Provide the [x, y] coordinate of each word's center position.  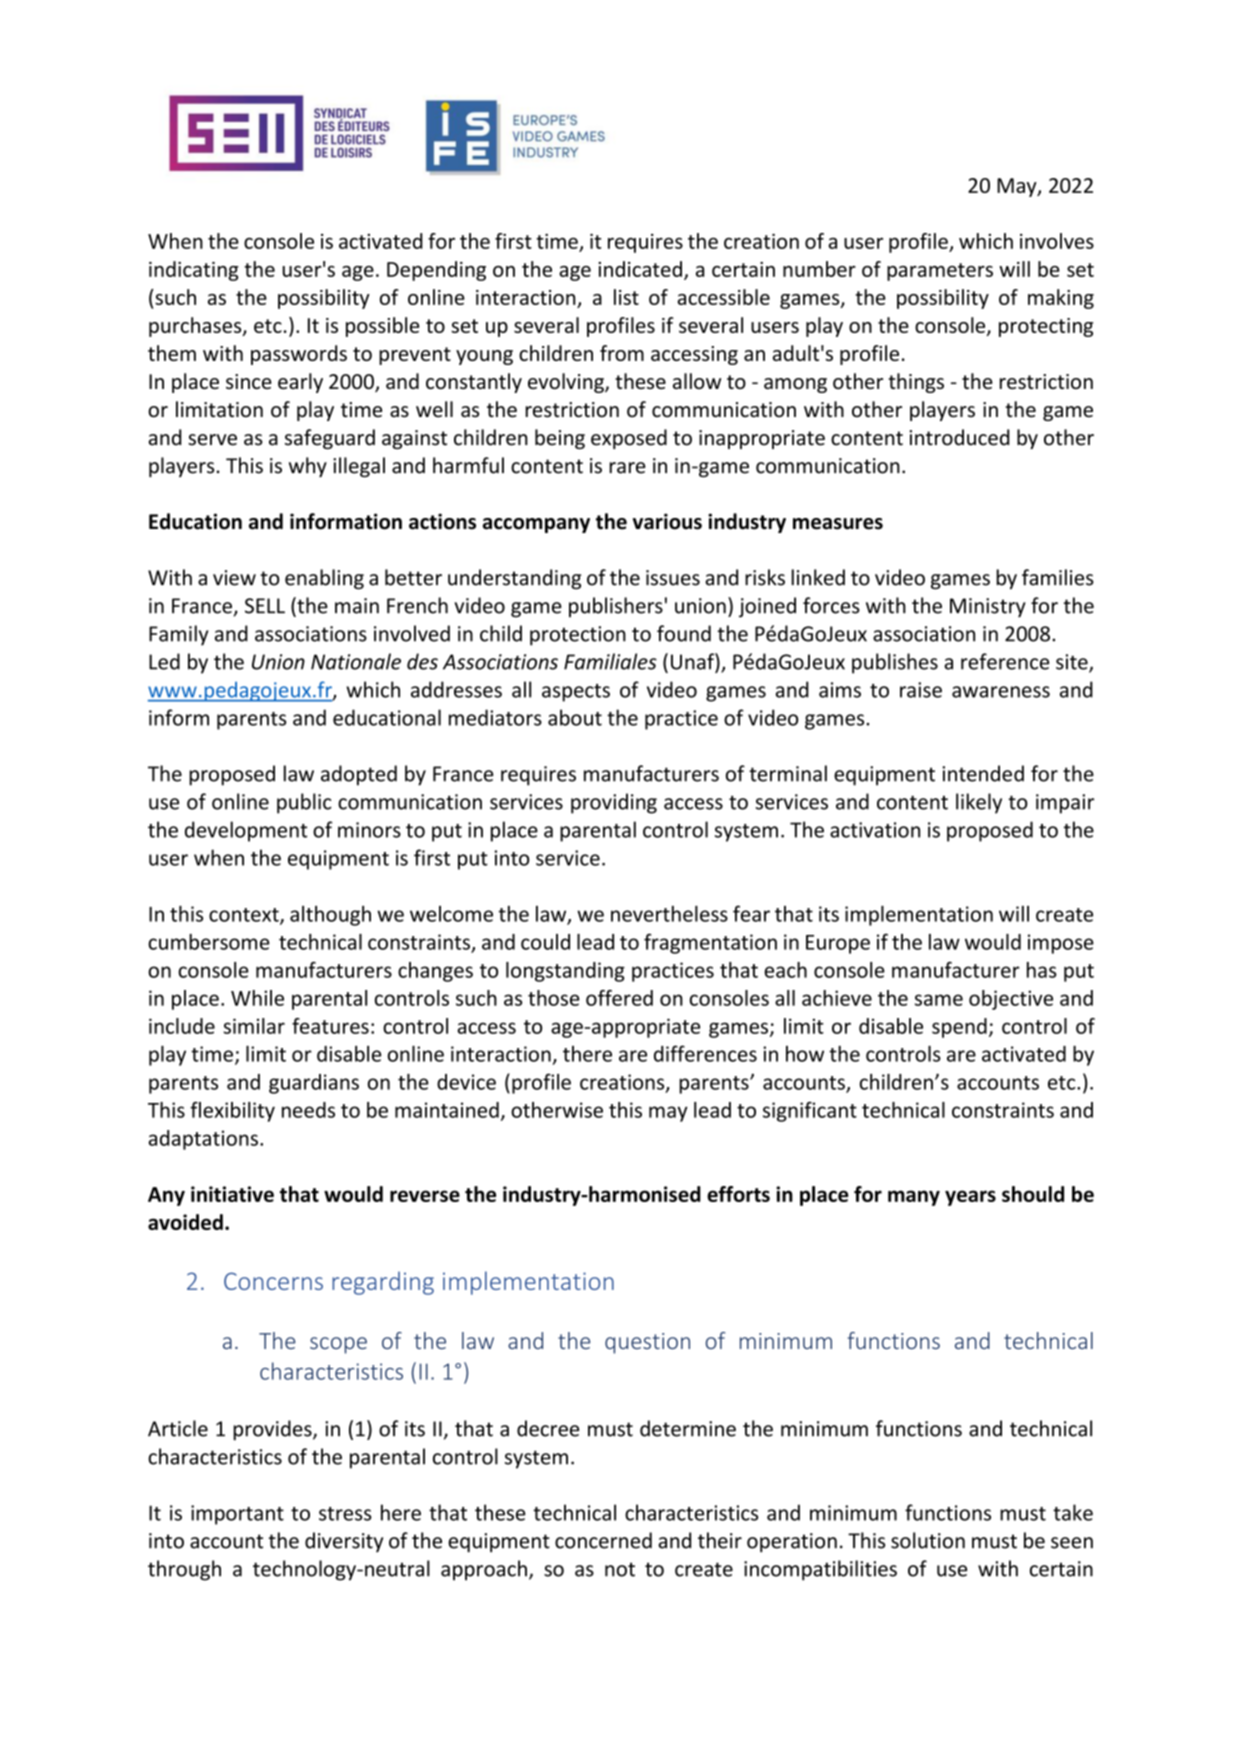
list [626, 297]
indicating [194, 271]
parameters [940, 272]
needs [308, 1110]
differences [705, 1053]
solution [928, 1540]
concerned [603, 1540]
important [237, 1515]
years [970, 1198]
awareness [1001, 692]
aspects [576, 693]
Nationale [356, 661]
